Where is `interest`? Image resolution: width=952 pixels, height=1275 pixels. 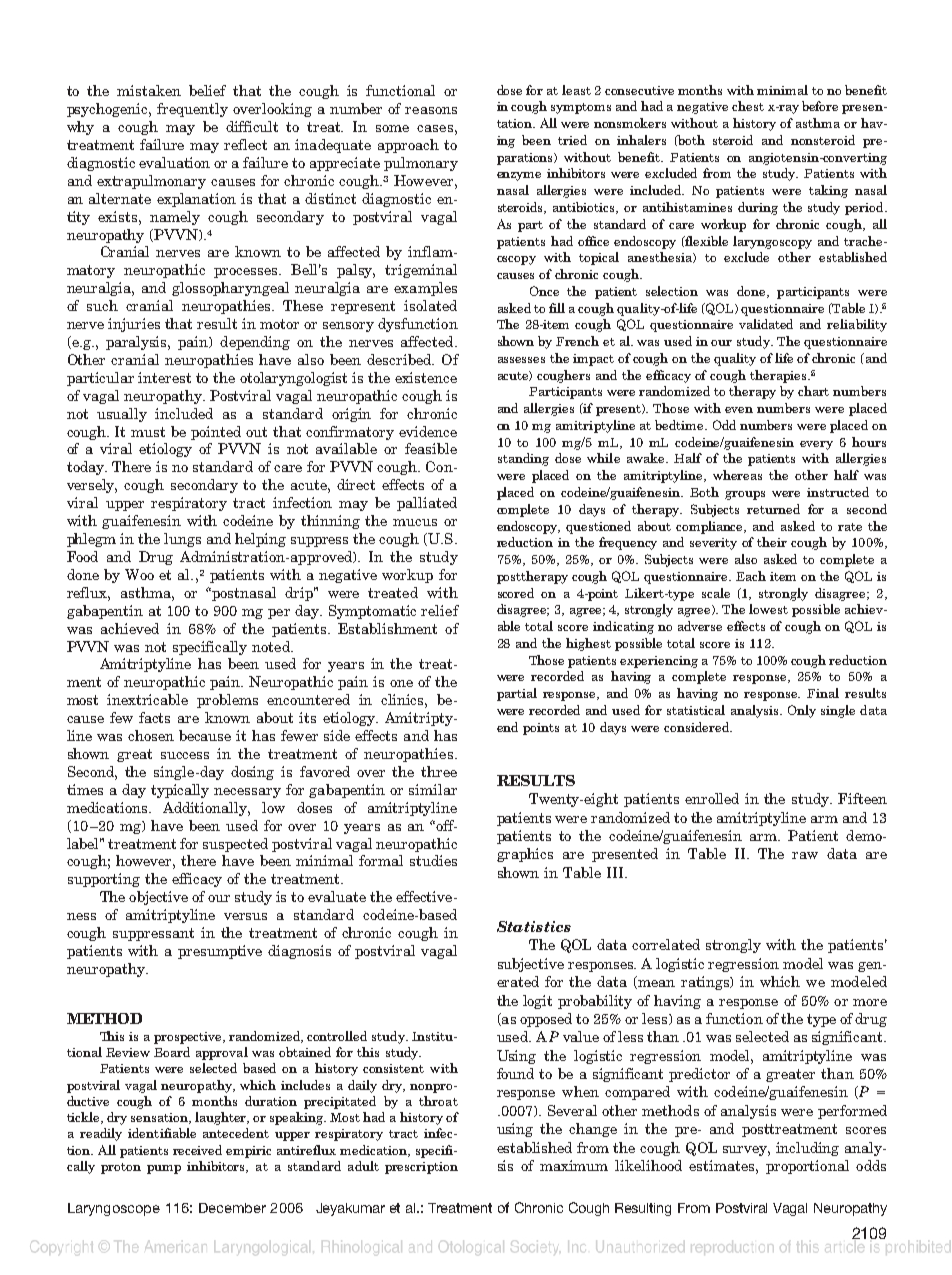
interest is located at coordinates (164, 377).
